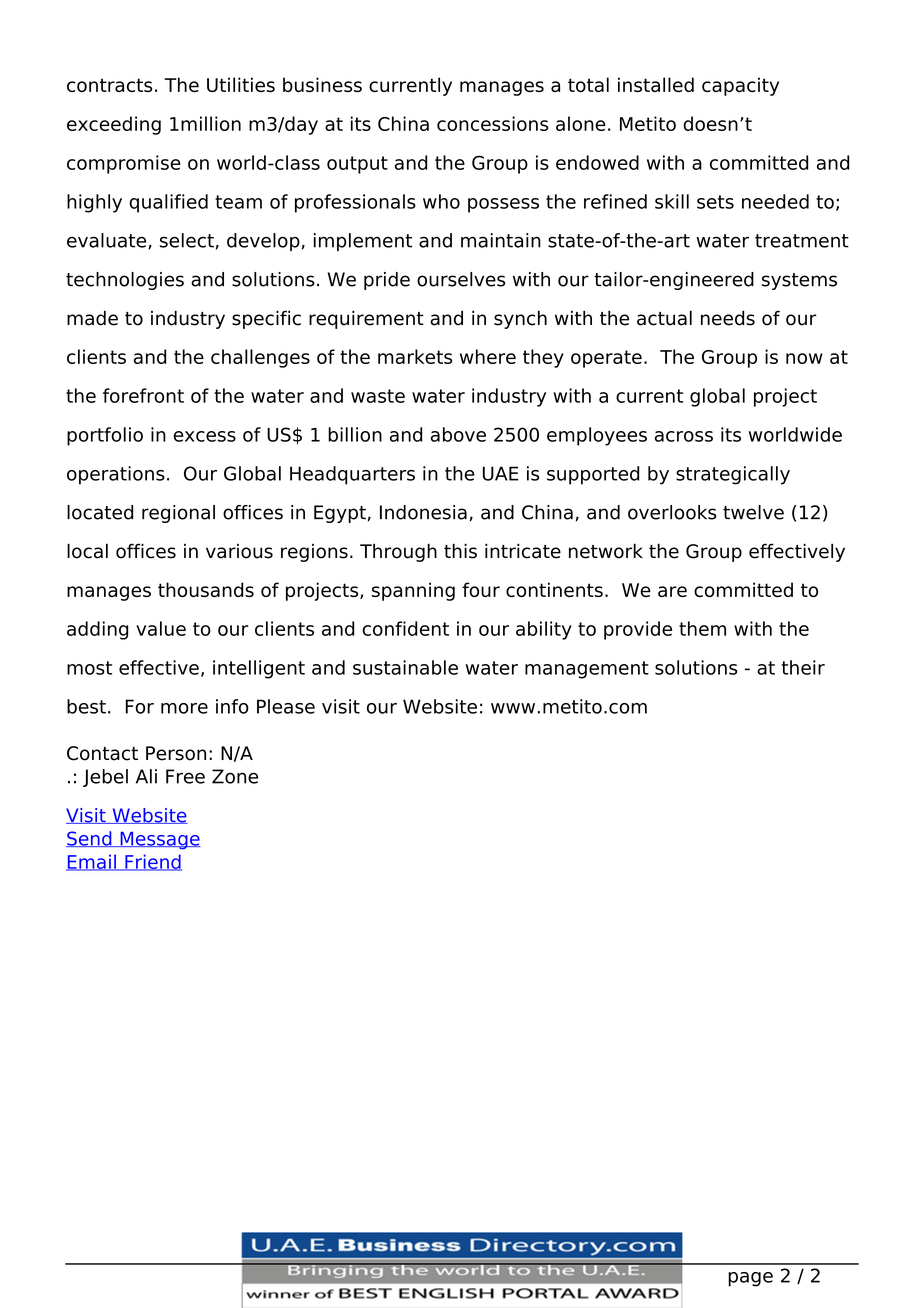 The image size is (924, 1308). Describe the element at coordinates (405, 667) in the page. I see `sustainable` at that location.
